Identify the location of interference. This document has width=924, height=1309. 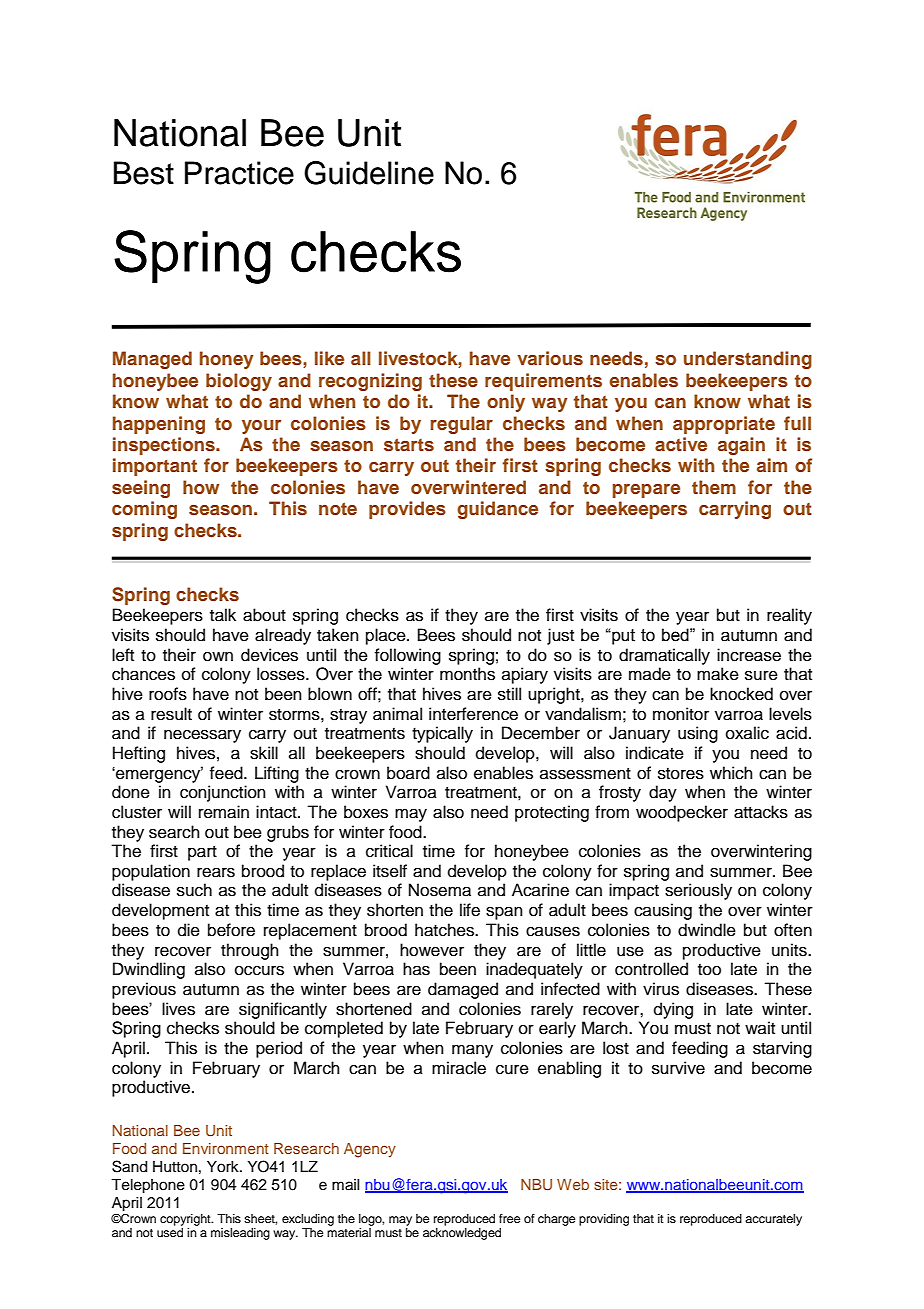
(473, 714).
